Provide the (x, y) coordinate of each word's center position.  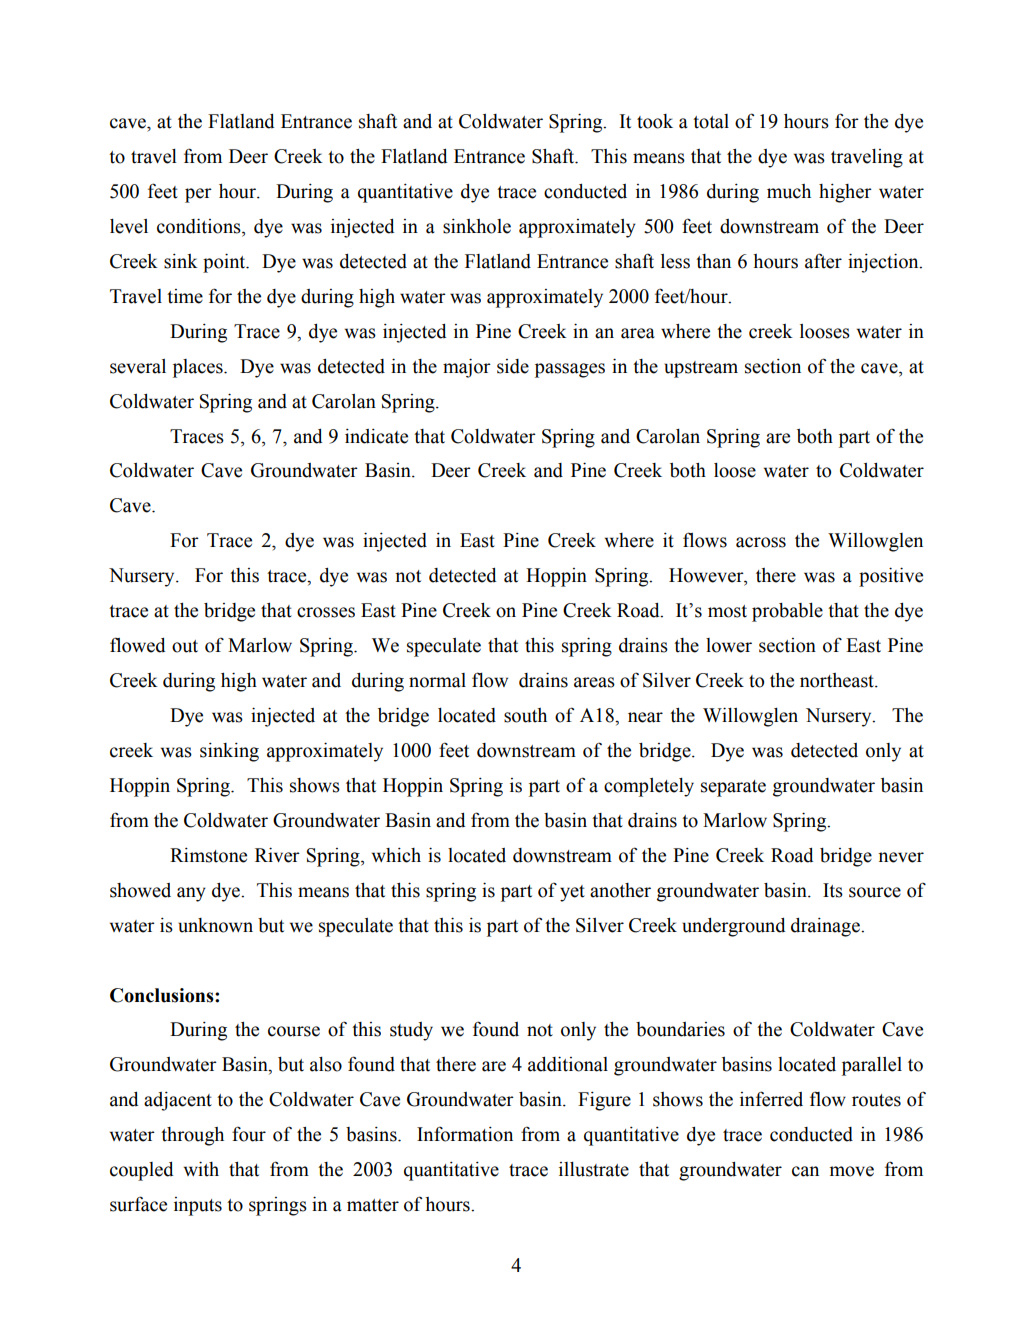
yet (572, 893)
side (513, 366)
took (655, 121)
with (201, 1169)
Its (833, 890)
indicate (376, 436)
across (761, 542)
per (198, 195)
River (277, 855)
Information (465, 1134)
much (789, 191)
